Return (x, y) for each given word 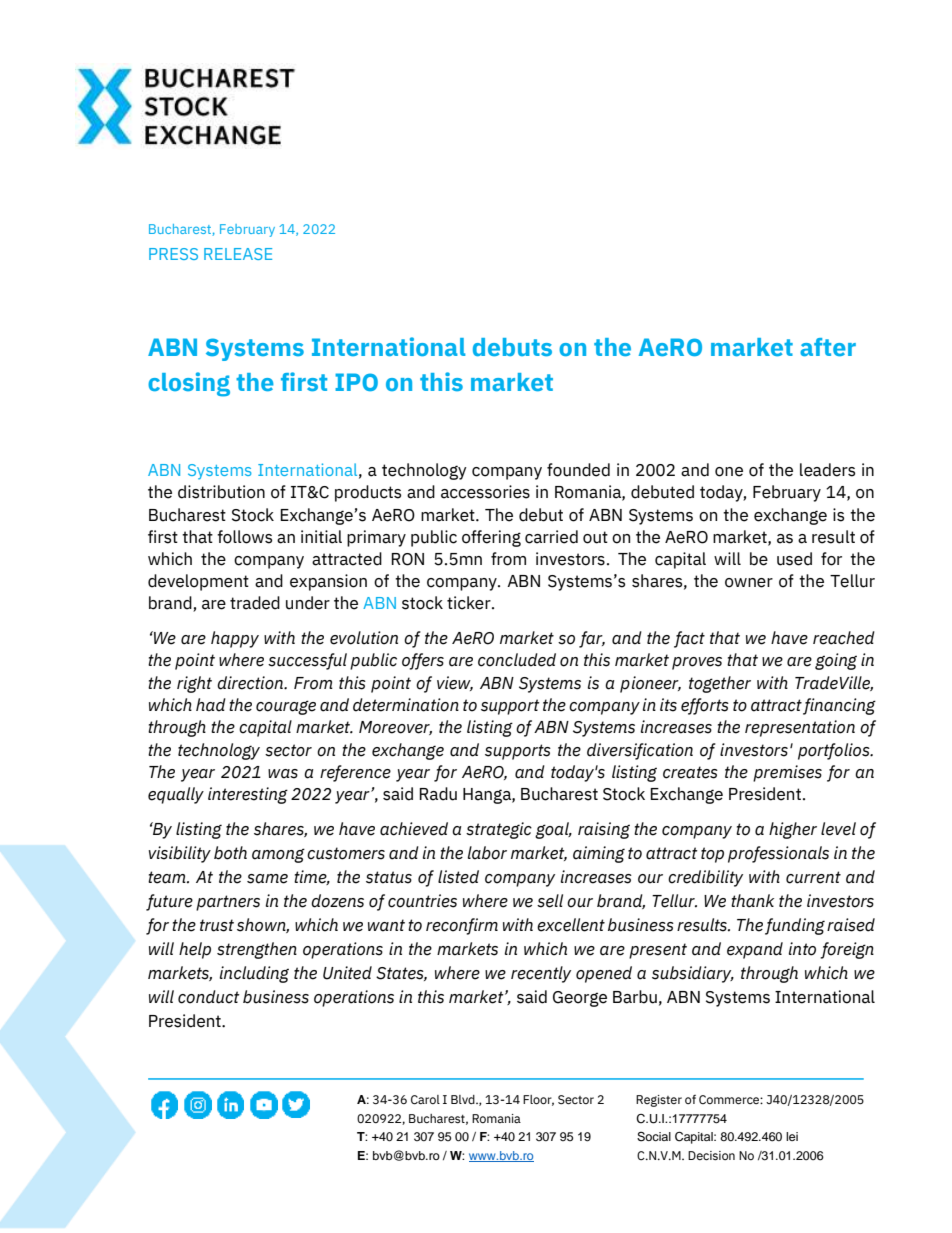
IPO (356, 382)
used (794, 559)
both (230, 853)
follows (244, 537)
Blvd (464, 1099)
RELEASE (238, 254)
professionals (778, 854)
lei (792, 1136)
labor (487, 853)
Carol (425, 1100)
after (828, 347)
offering (491, 538)
